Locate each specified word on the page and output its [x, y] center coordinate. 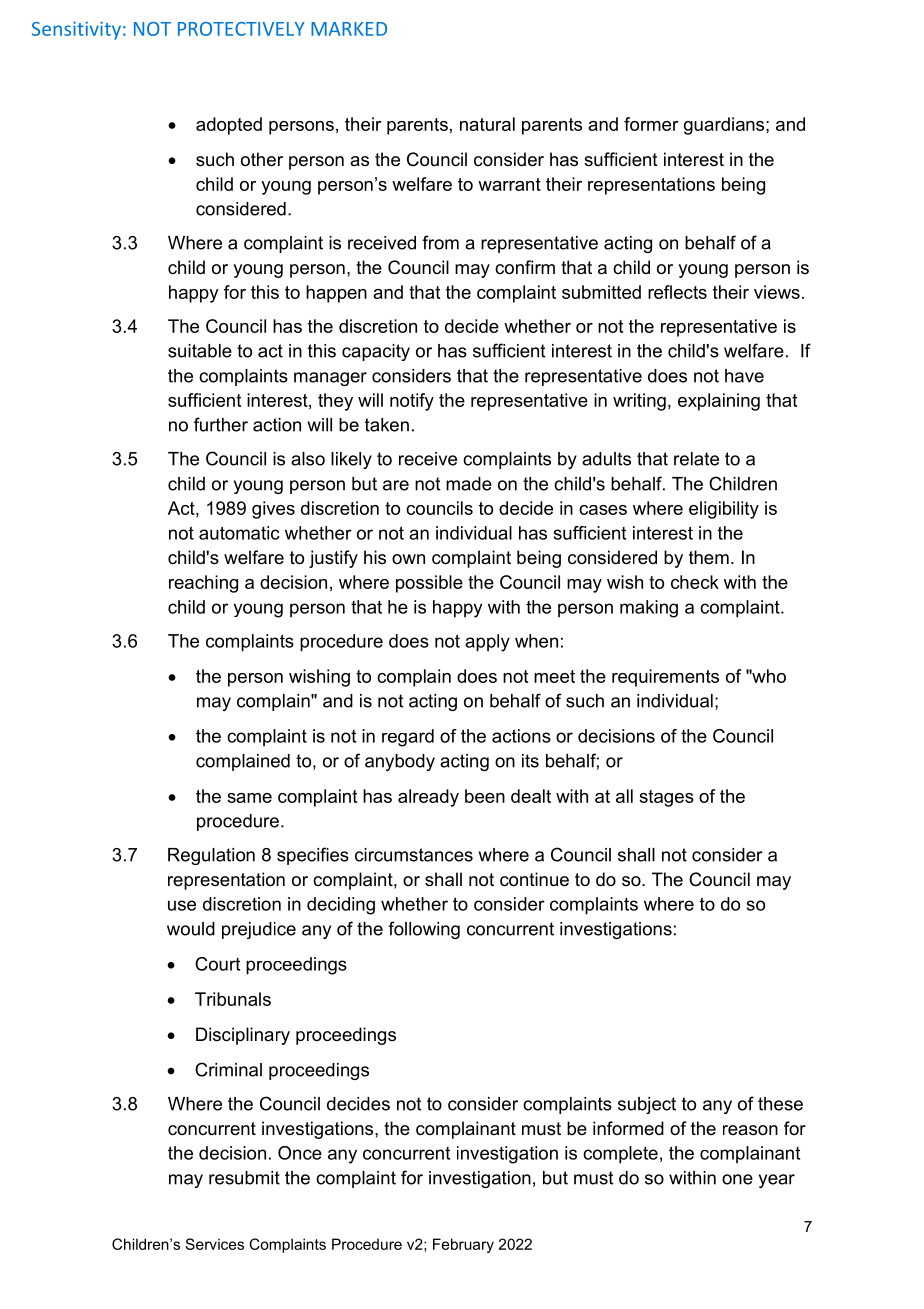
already [428, 798]
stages [666, 798]
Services [214, 1244]
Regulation [211, 856]
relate [696, 459]
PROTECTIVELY [241, 29]
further [221, 424]
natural [487, 124]
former [651, 124]
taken [387, 425]
